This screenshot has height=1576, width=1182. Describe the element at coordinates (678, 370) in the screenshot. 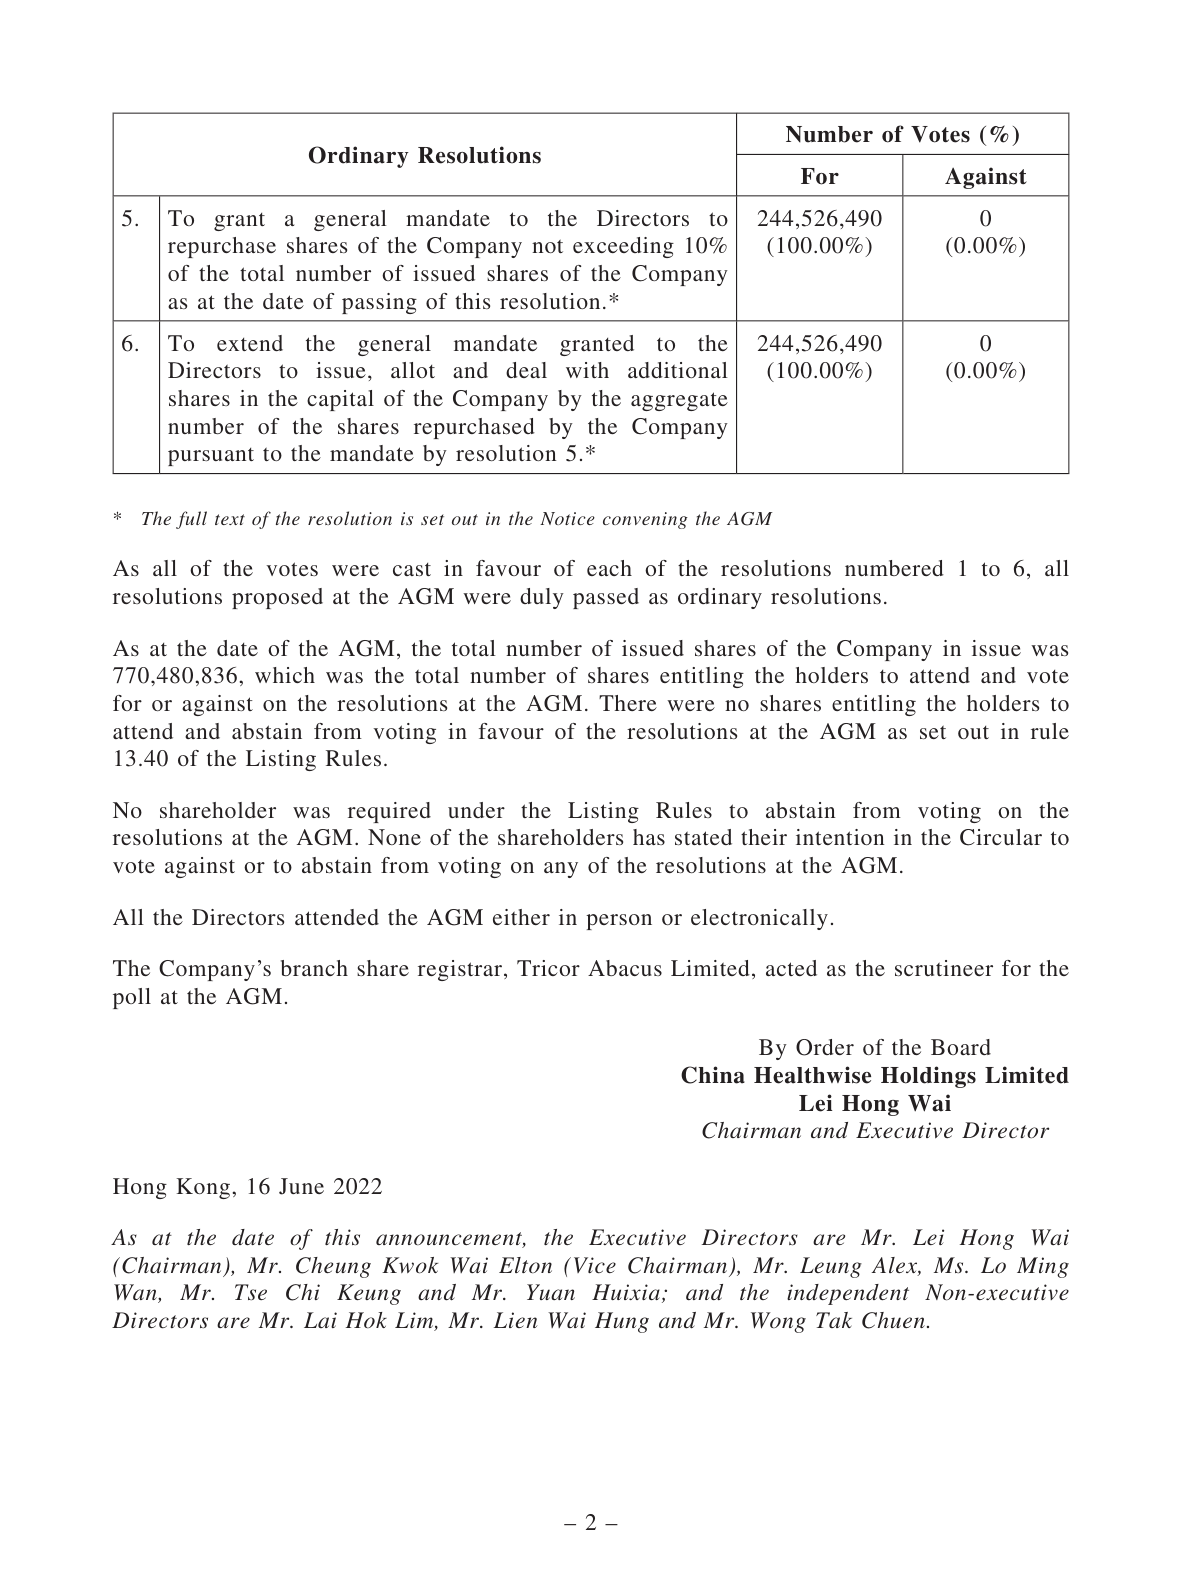

I see `additional` at that location.
